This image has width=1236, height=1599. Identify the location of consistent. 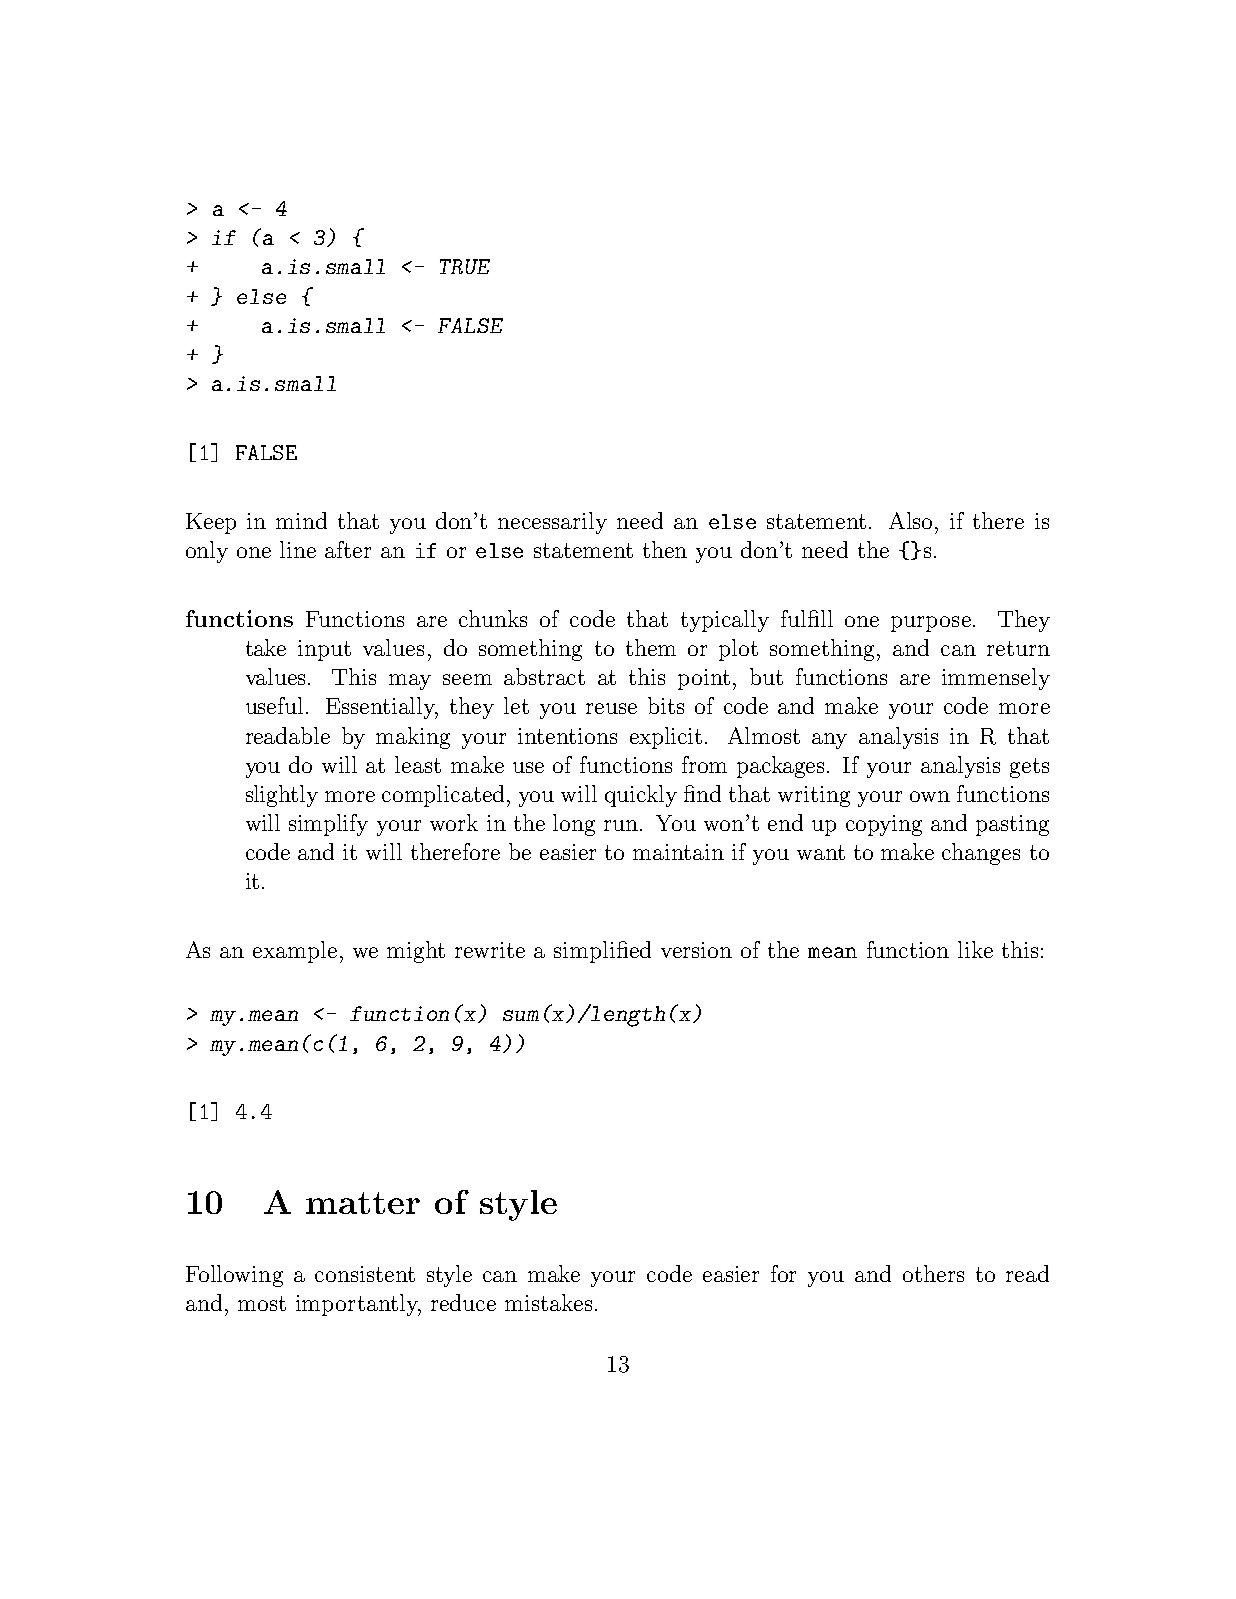
(365, 1274).
